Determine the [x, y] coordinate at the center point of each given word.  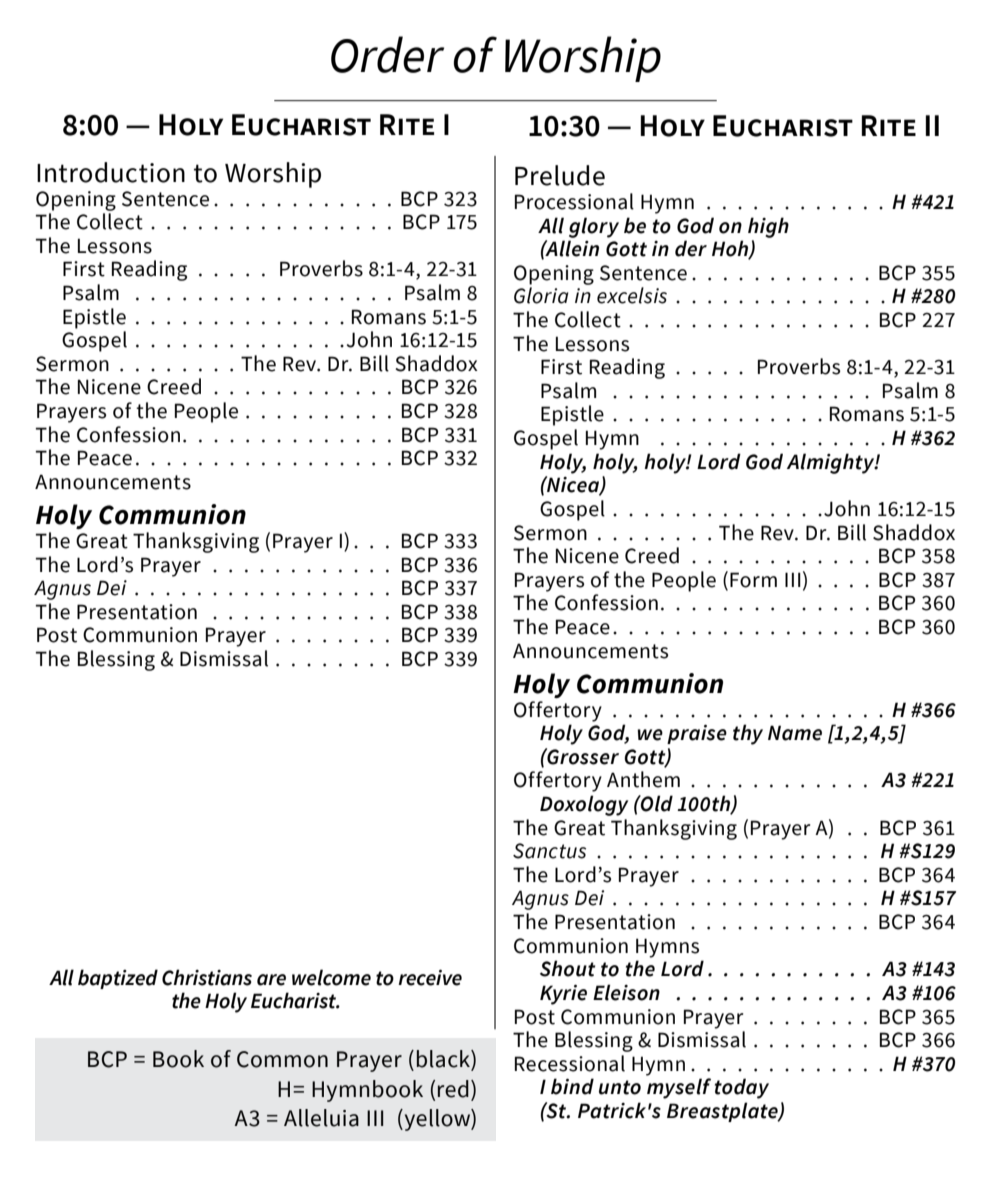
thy [748, 734]
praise [697, 734]
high [768, 227]
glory [594, 227]
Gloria [541, 295]
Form [753, 580]
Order [387, 54]
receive [430, 978]
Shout [567, 968]
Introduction [111, 172]
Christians [207, 977]
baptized [118, 979]
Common [282, 1059]
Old [656, 803]
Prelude [560, 175]
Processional [574, 201]
